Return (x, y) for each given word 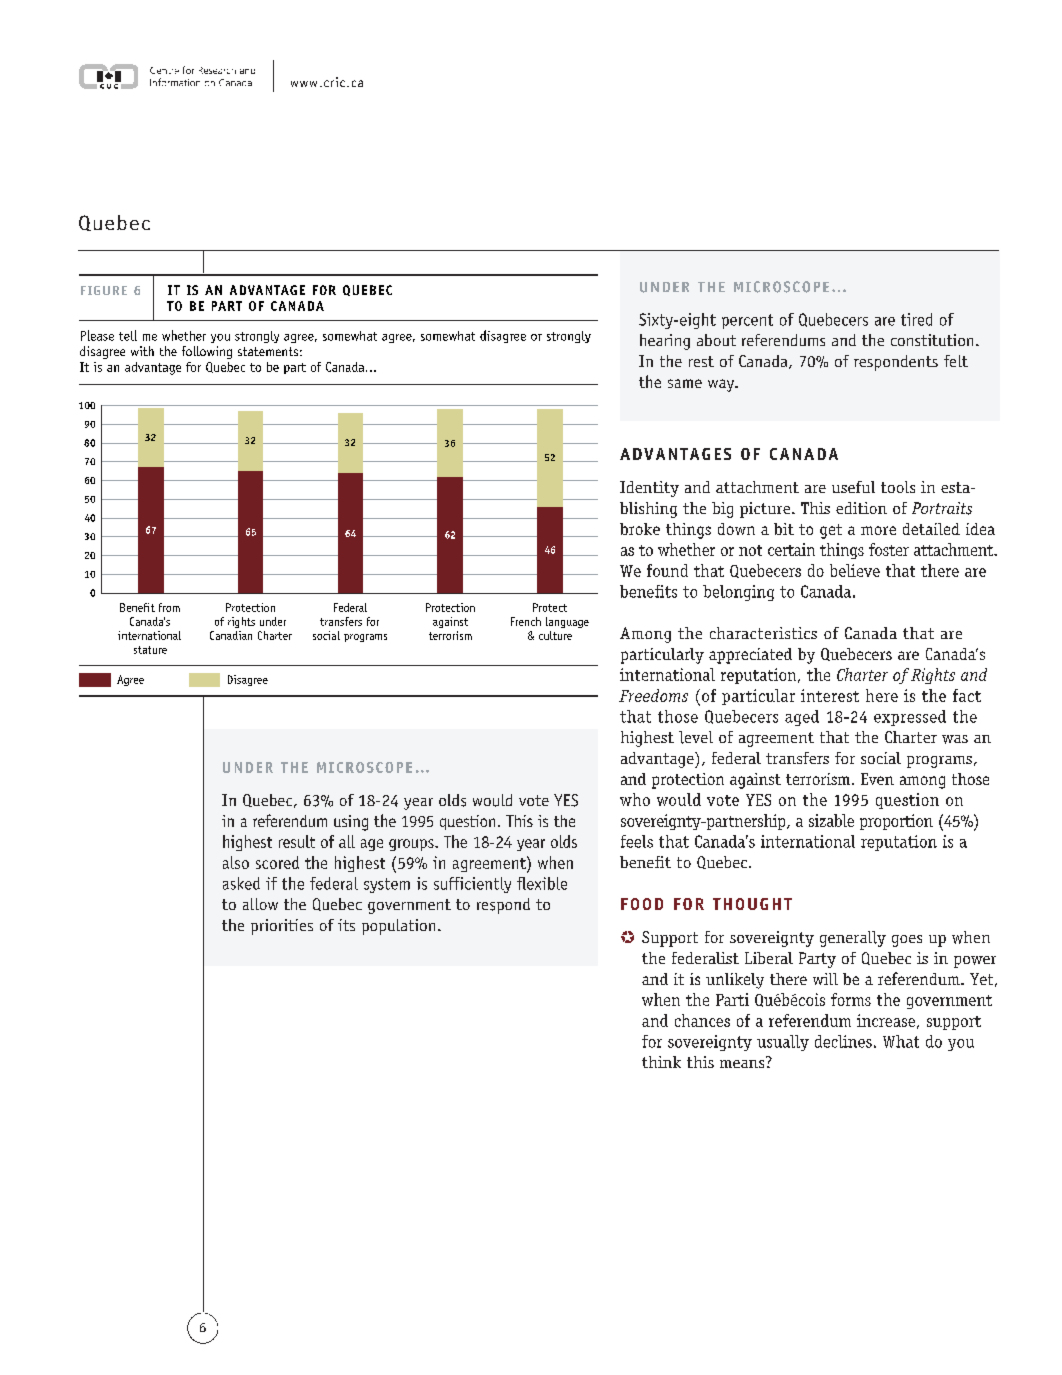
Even (877, 779)
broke (640, 529)
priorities (282, 927)
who (635, 799)
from (169, 607)
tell (128, 335)
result (297, 841)
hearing (665, 342)
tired (916, 319)
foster (889, 549)
